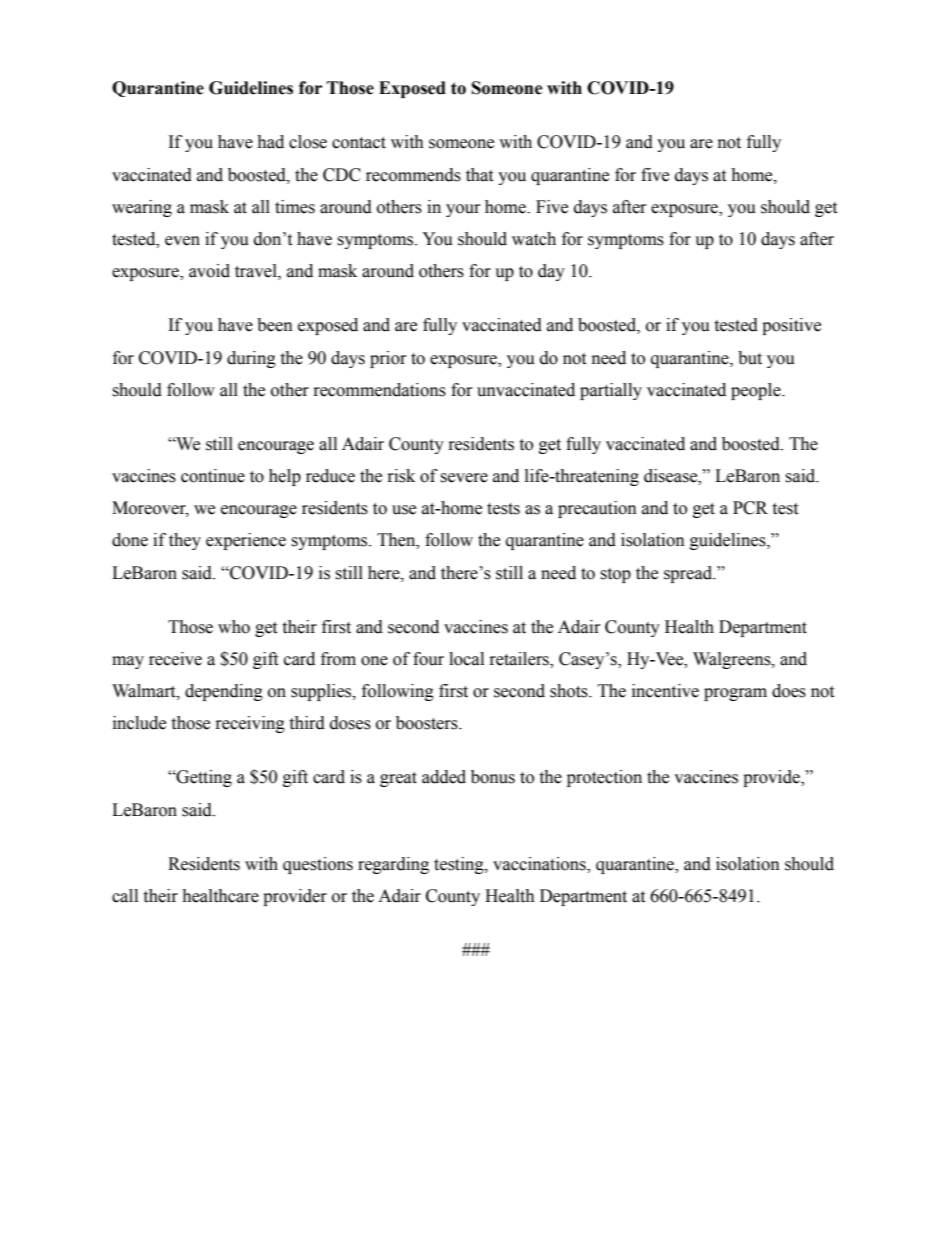 This screenshot has height=1233, width=952. Describe the element at coordinates (428, 723) in the screenshot. I see `boosters` at that location.
